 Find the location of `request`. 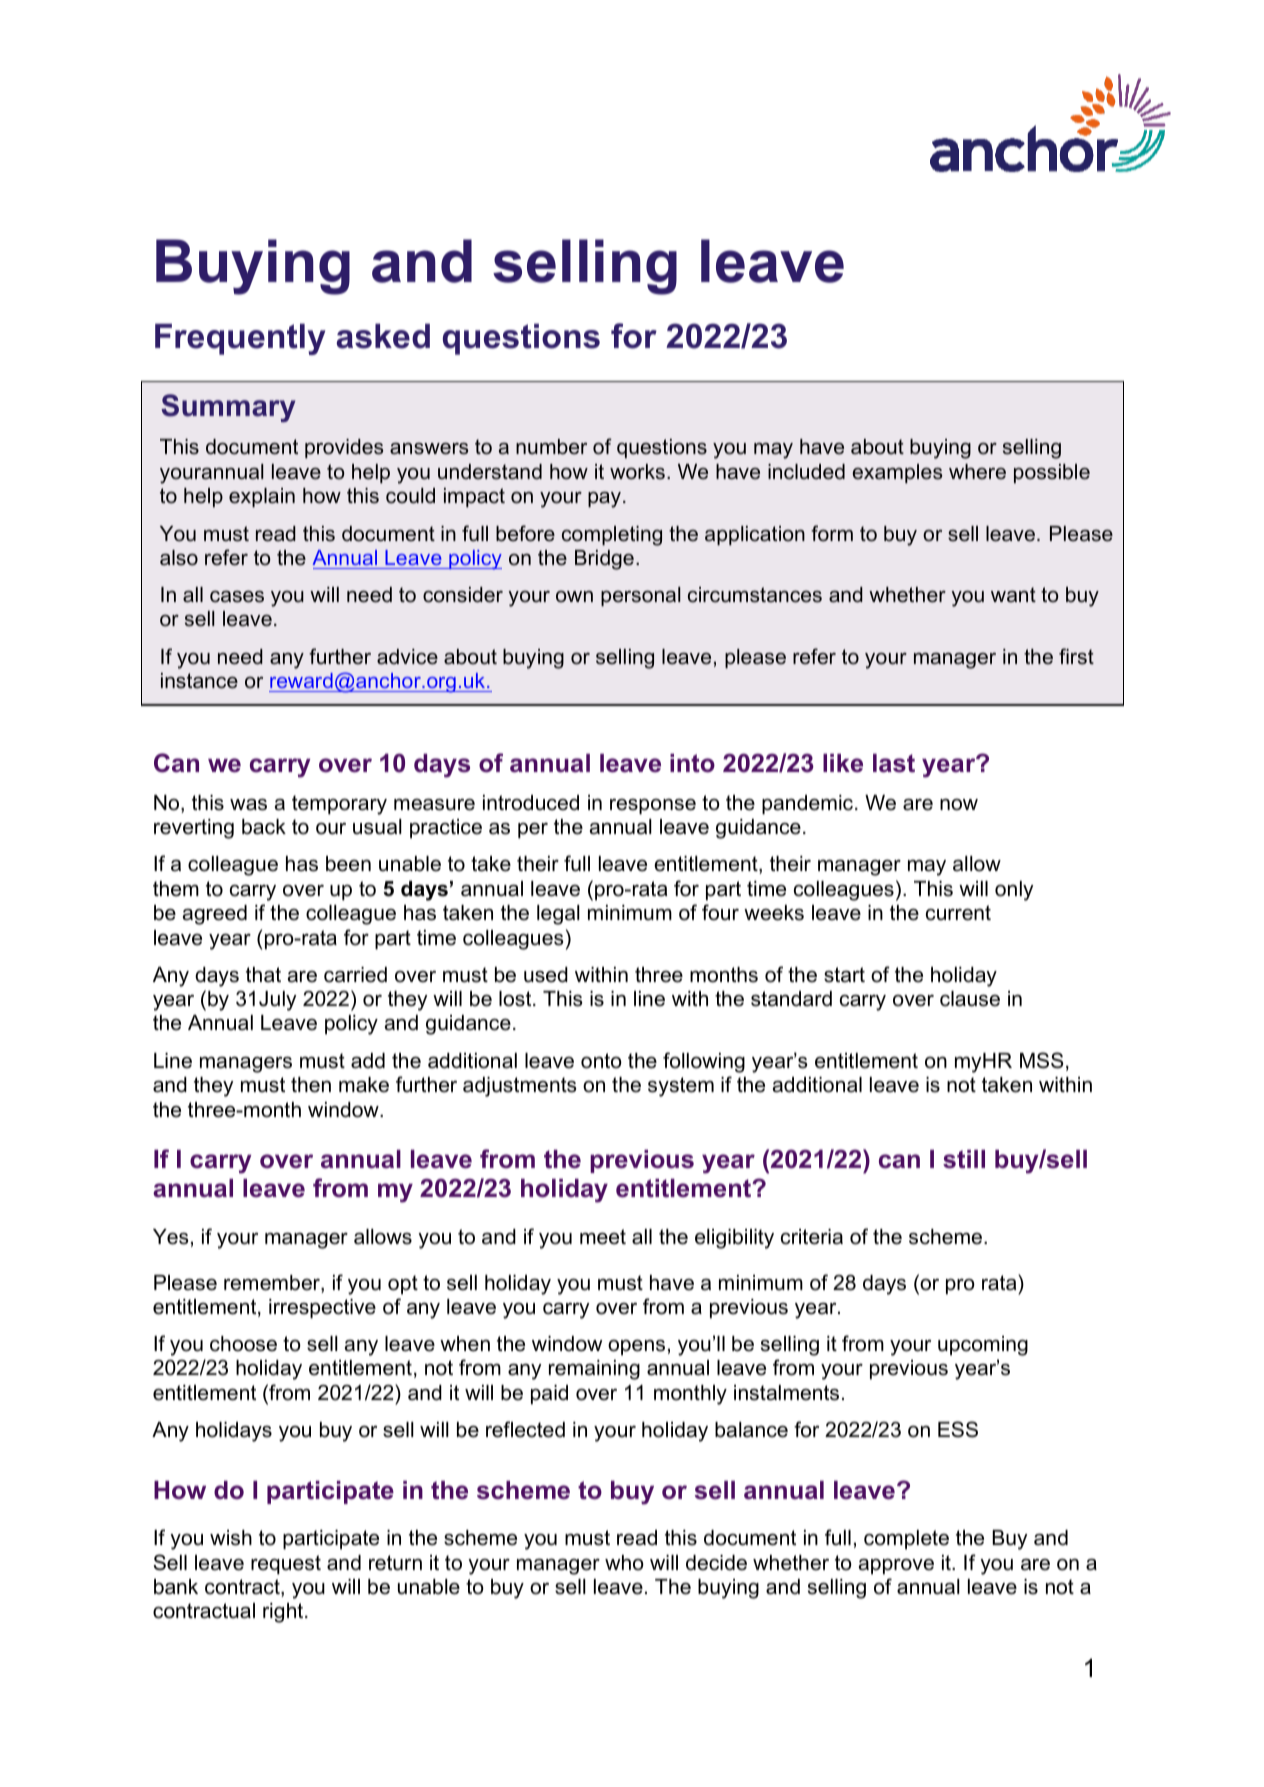

request is located at coordinates (286, 1565).
